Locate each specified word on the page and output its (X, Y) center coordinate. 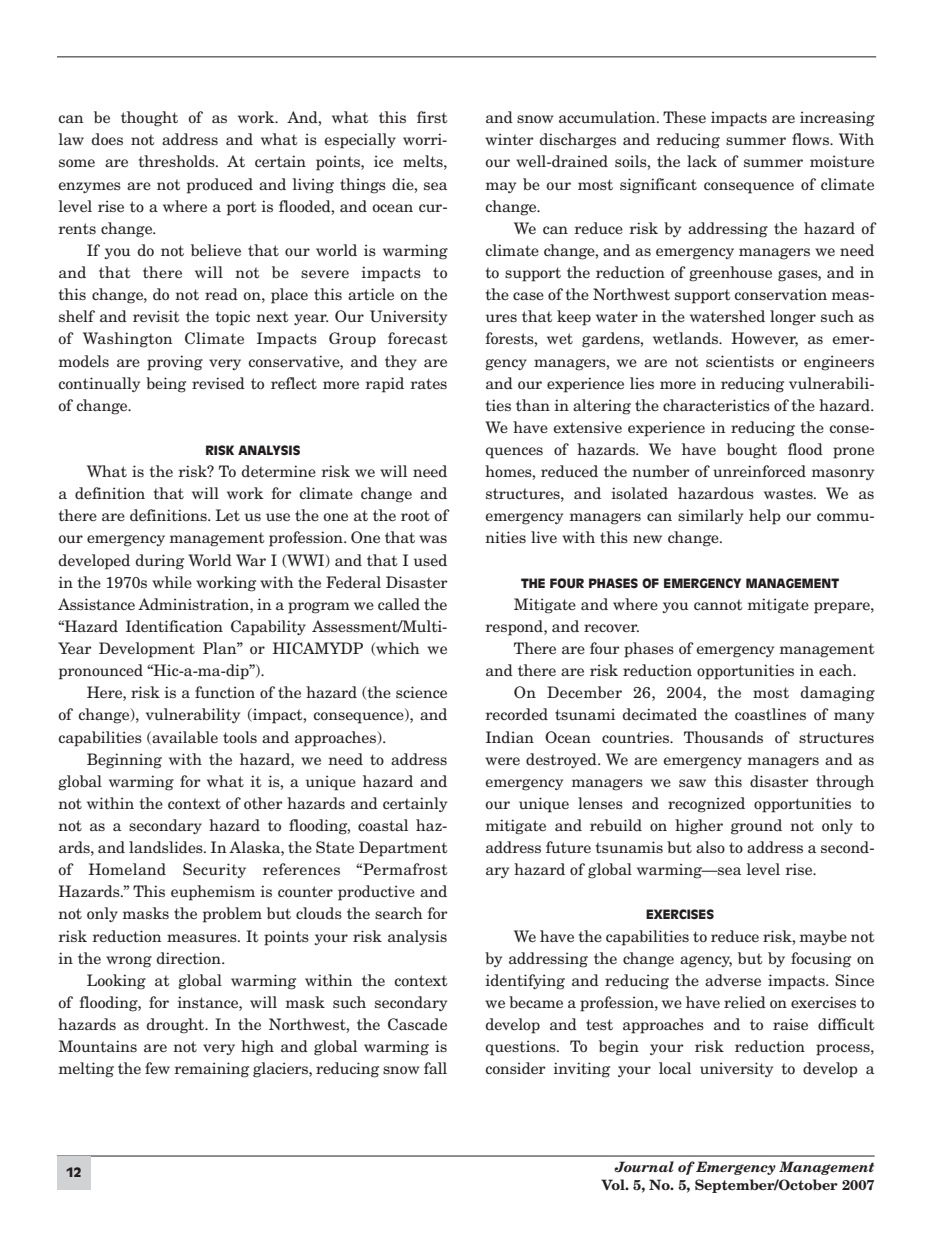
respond (515, 628)
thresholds (178, 161)
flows (812, 139)
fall (435, 1068)
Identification (174, 626)
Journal (644, 1166)
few (157, 1068)
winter (509, 139)
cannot (718, 605)
